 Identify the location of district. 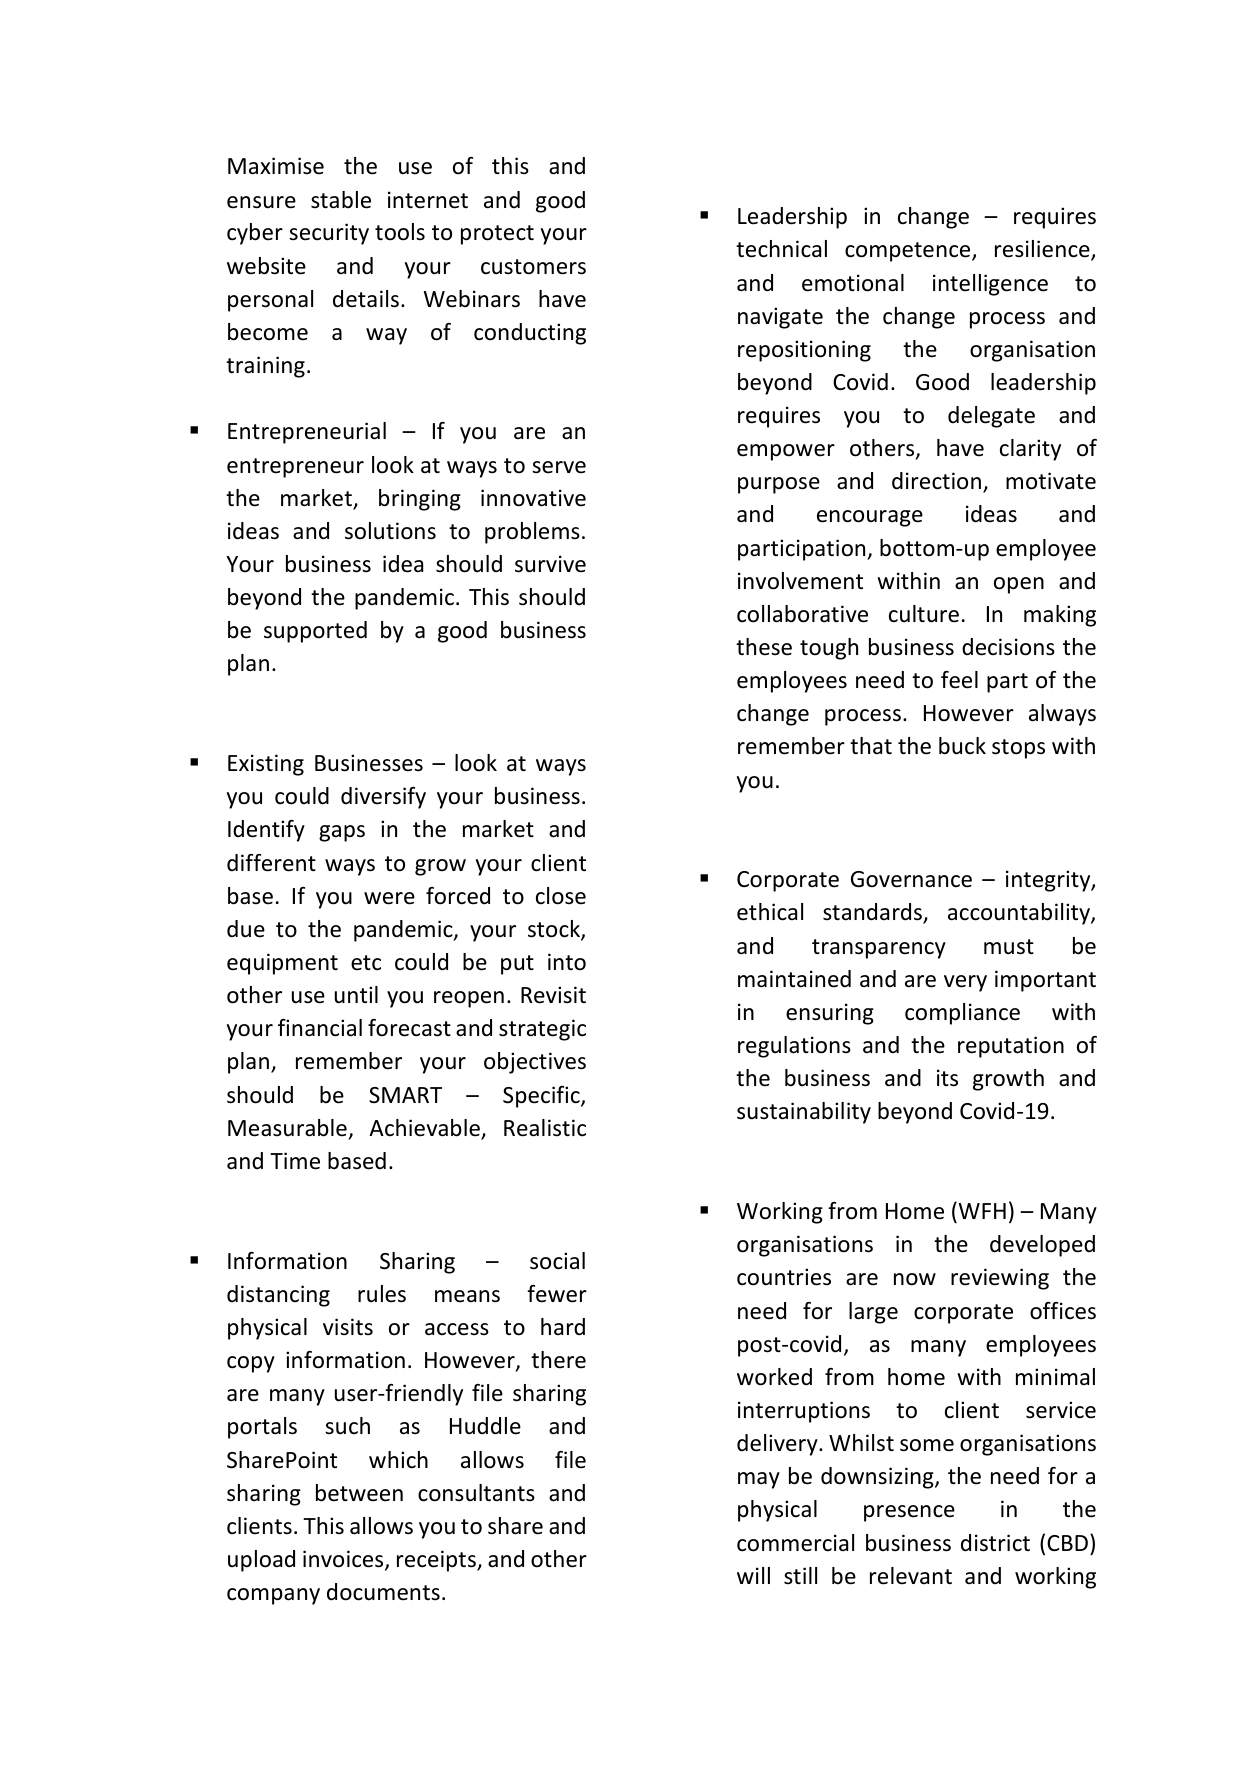
(995, 1543).
